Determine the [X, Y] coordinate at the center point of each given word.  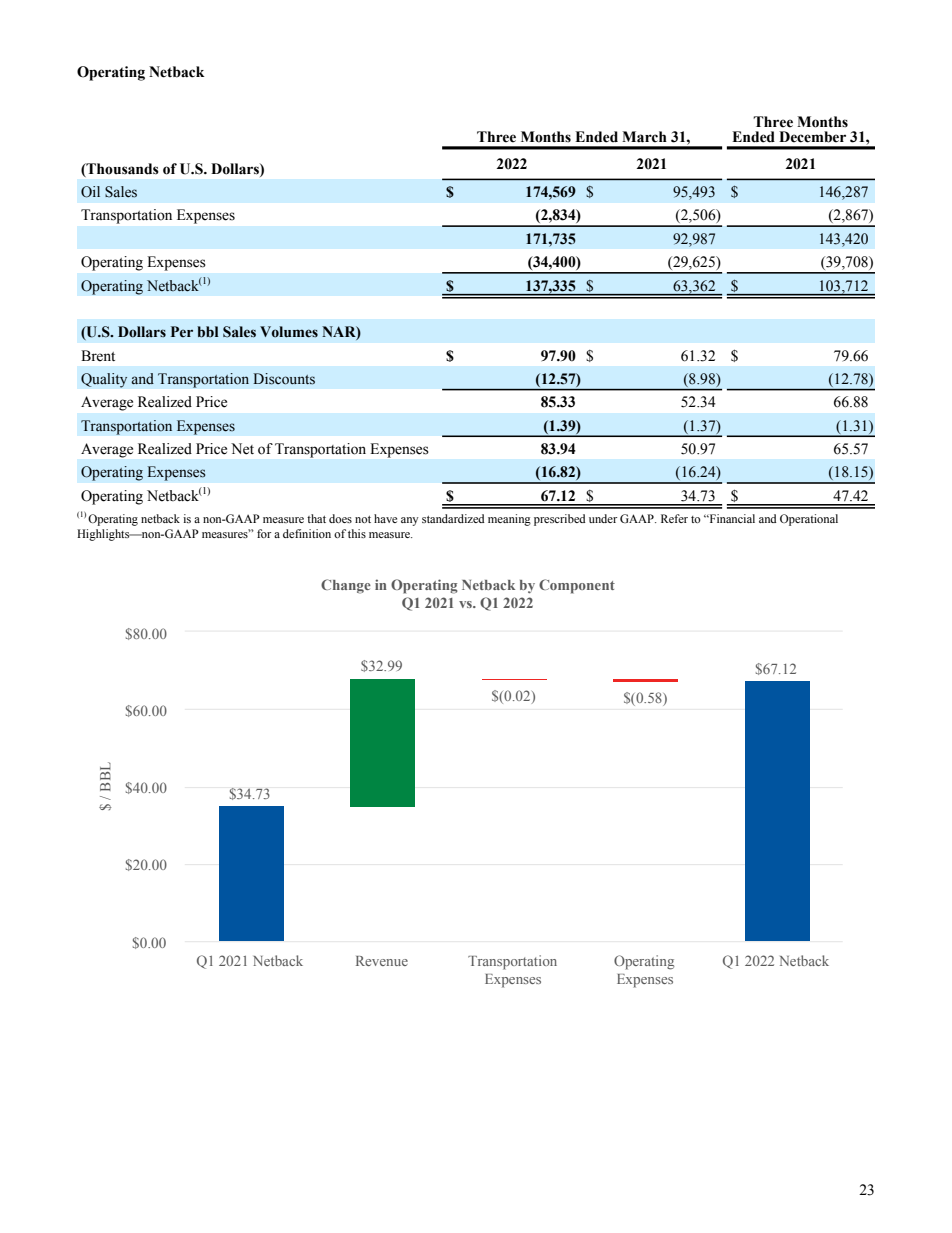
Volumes [289, 332]
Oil [90, 192]
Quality [104, 380]
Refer [674, 518]
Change [346, 586]
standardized [453, 518]
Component [577, 586]
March [644, 137]
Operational [809, 520]
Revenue [382, 961]
